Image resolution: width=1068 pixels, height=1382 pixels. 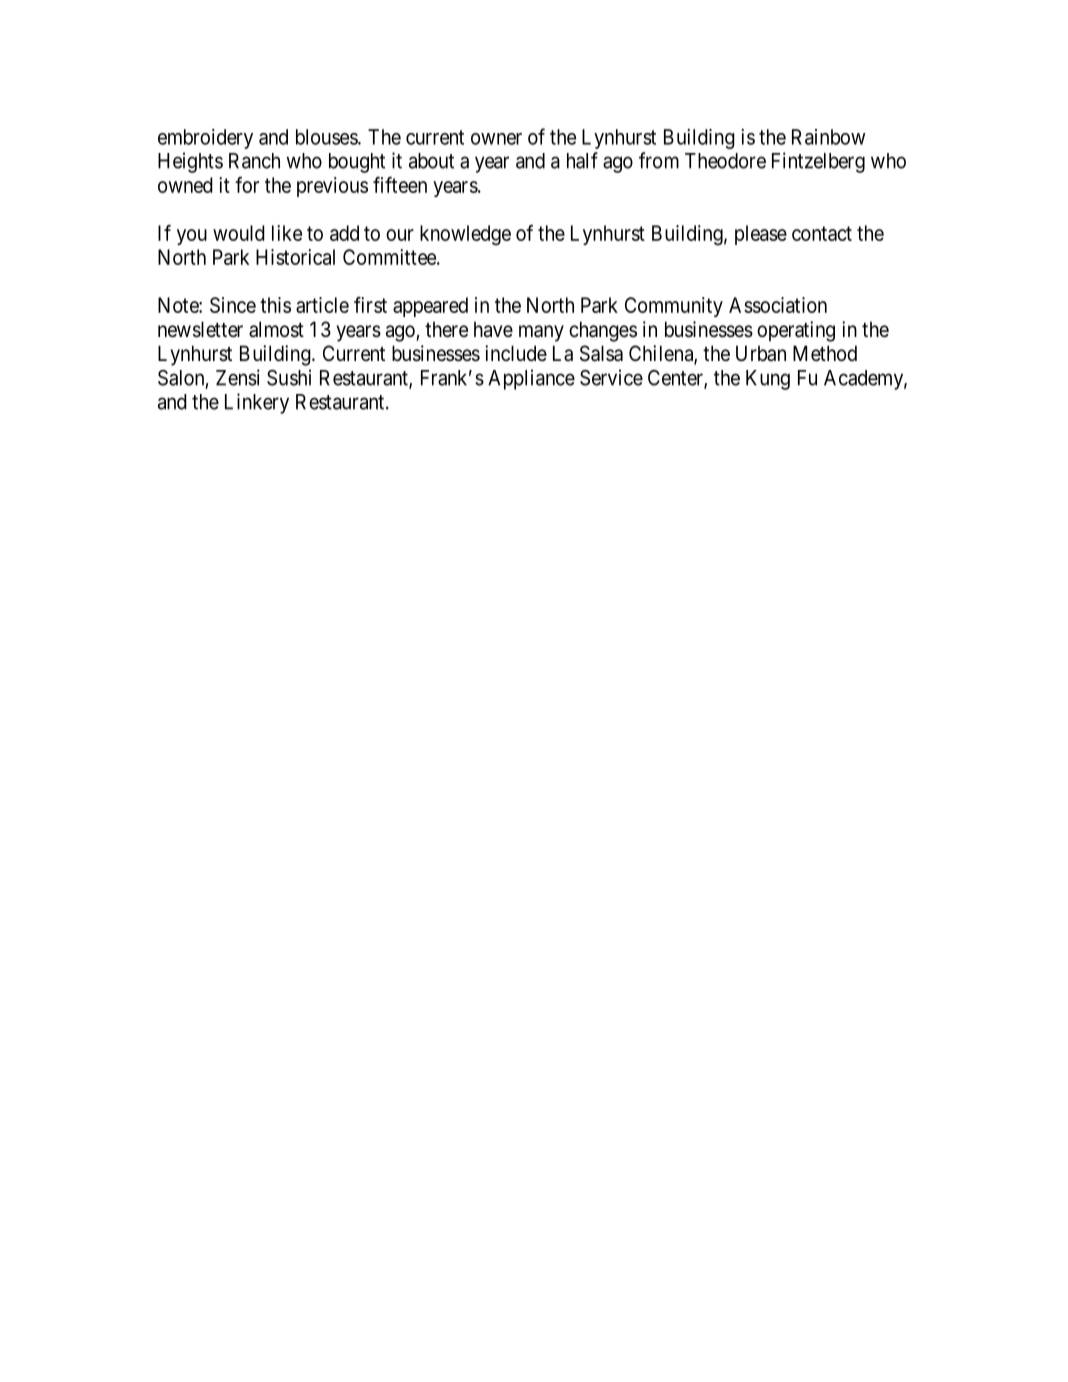 I want to click on Kung, so click(x=768, y=380).
